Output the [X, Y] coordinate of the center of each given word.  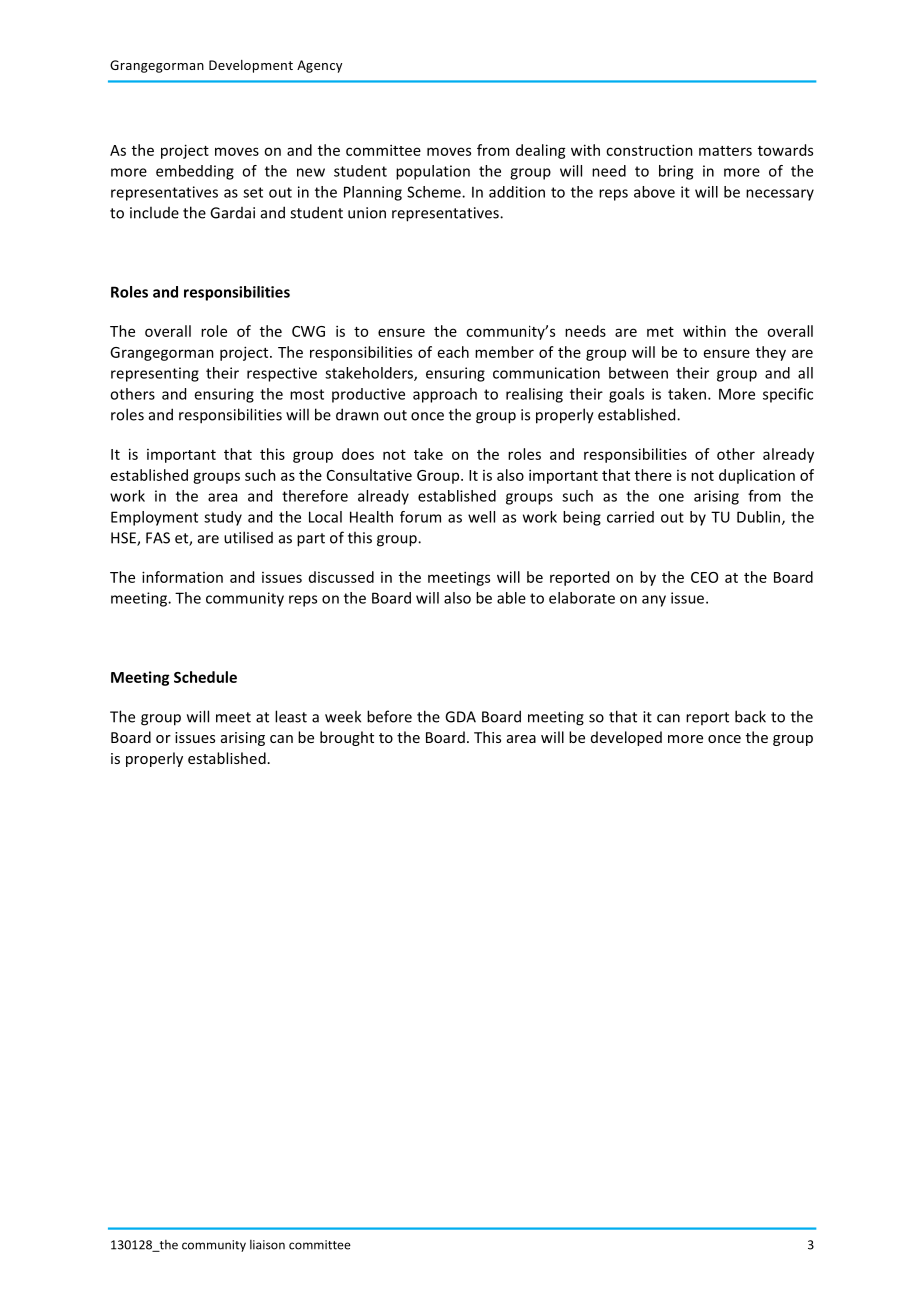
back [750, 716]
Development [251, 66]
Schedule [205, 677]
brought [347, 738]
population [433, 172]
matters [725, 151]
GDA [460, 717]
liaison [267, 1245]
